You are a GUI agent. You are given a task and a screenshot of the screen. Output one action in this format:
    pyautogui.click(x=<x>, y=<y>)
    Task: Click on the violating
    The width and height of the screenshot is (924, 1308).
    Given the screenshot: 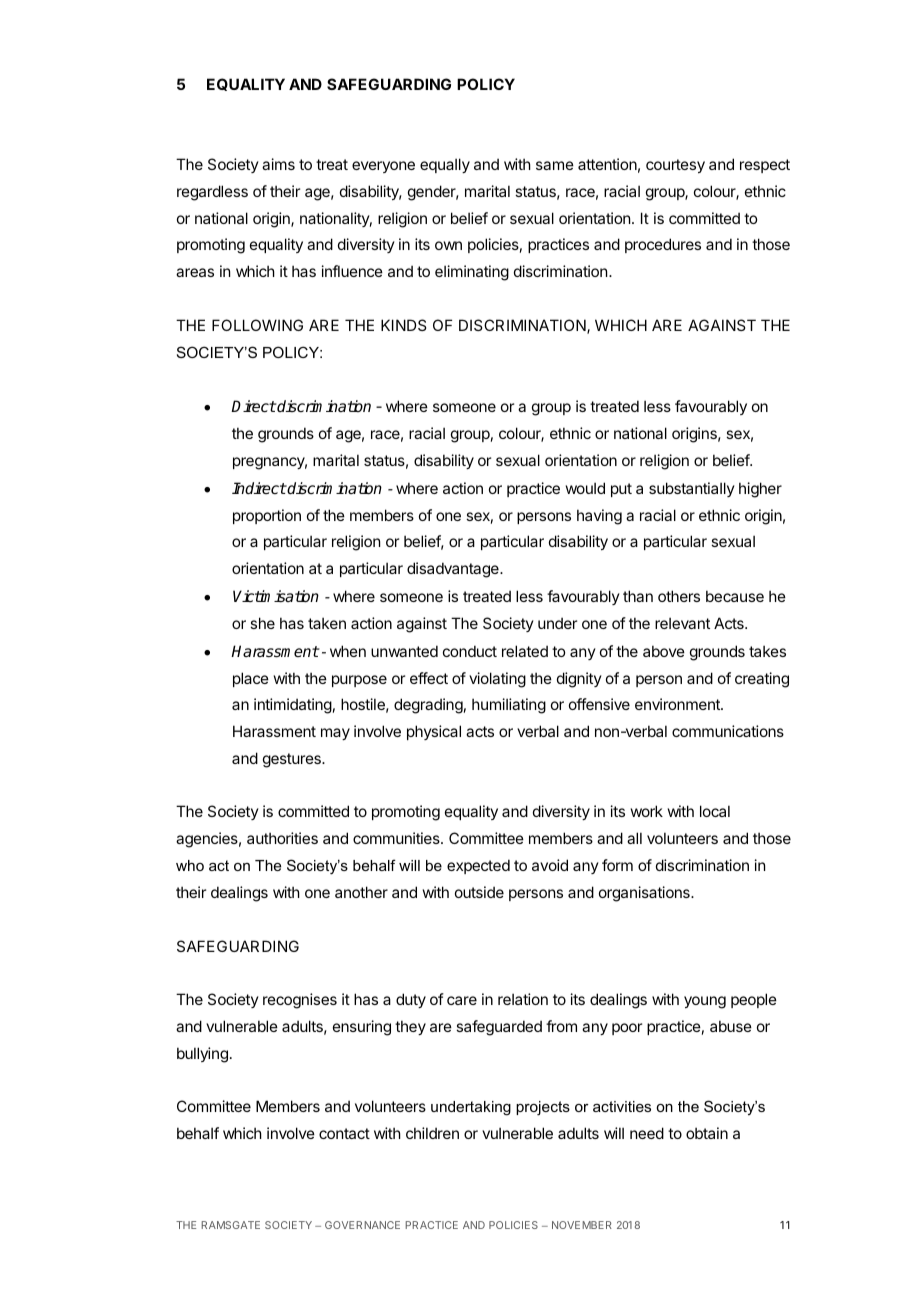 What is the action you would take?
    pyautogui.click(x=497, y=680)
